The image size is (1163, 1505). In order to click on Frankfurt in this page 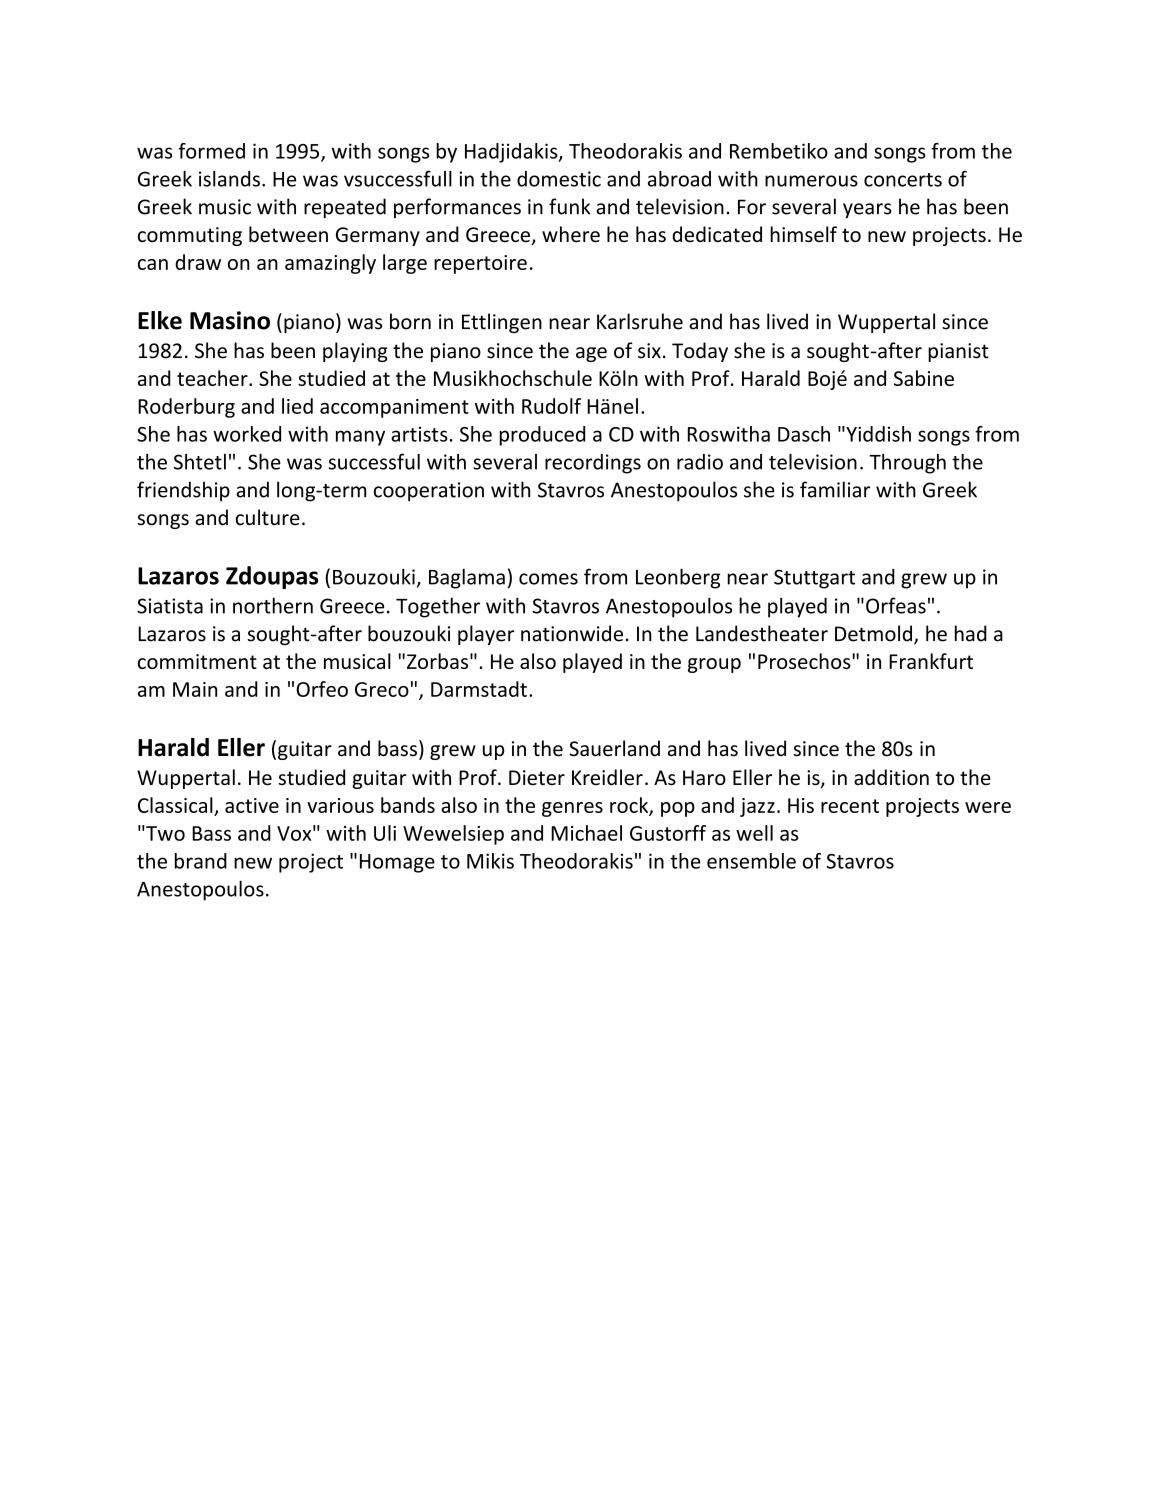, I will do `click(931, 661)`.
